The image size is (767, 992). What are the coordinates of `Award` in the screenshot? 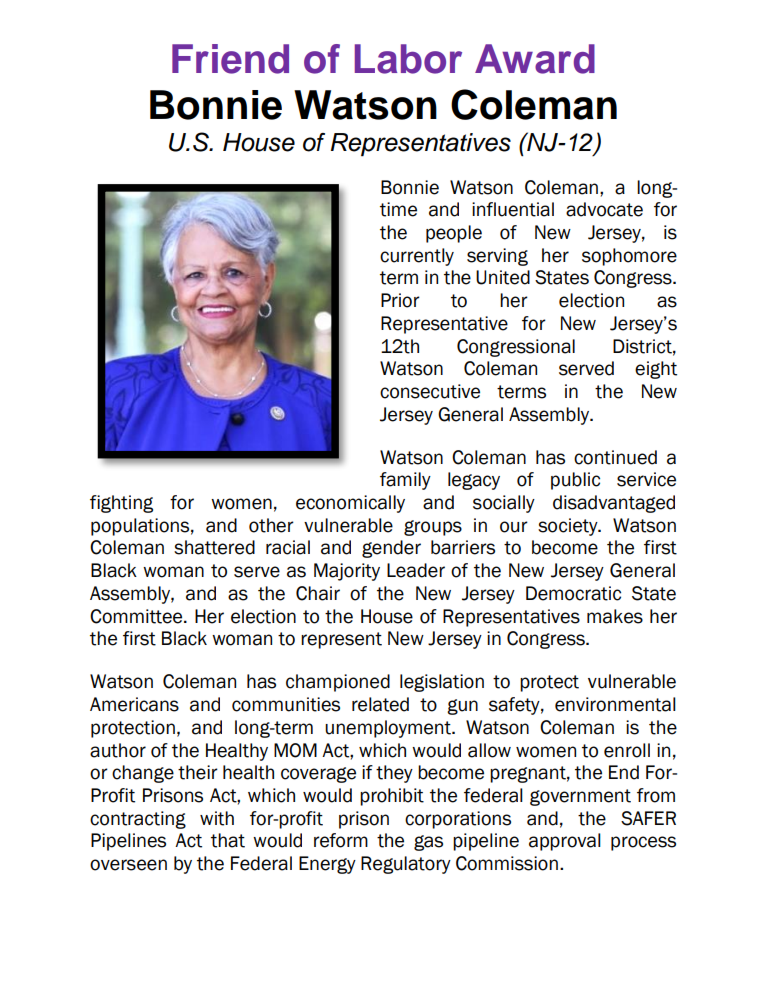 It's located at (535, 59).
